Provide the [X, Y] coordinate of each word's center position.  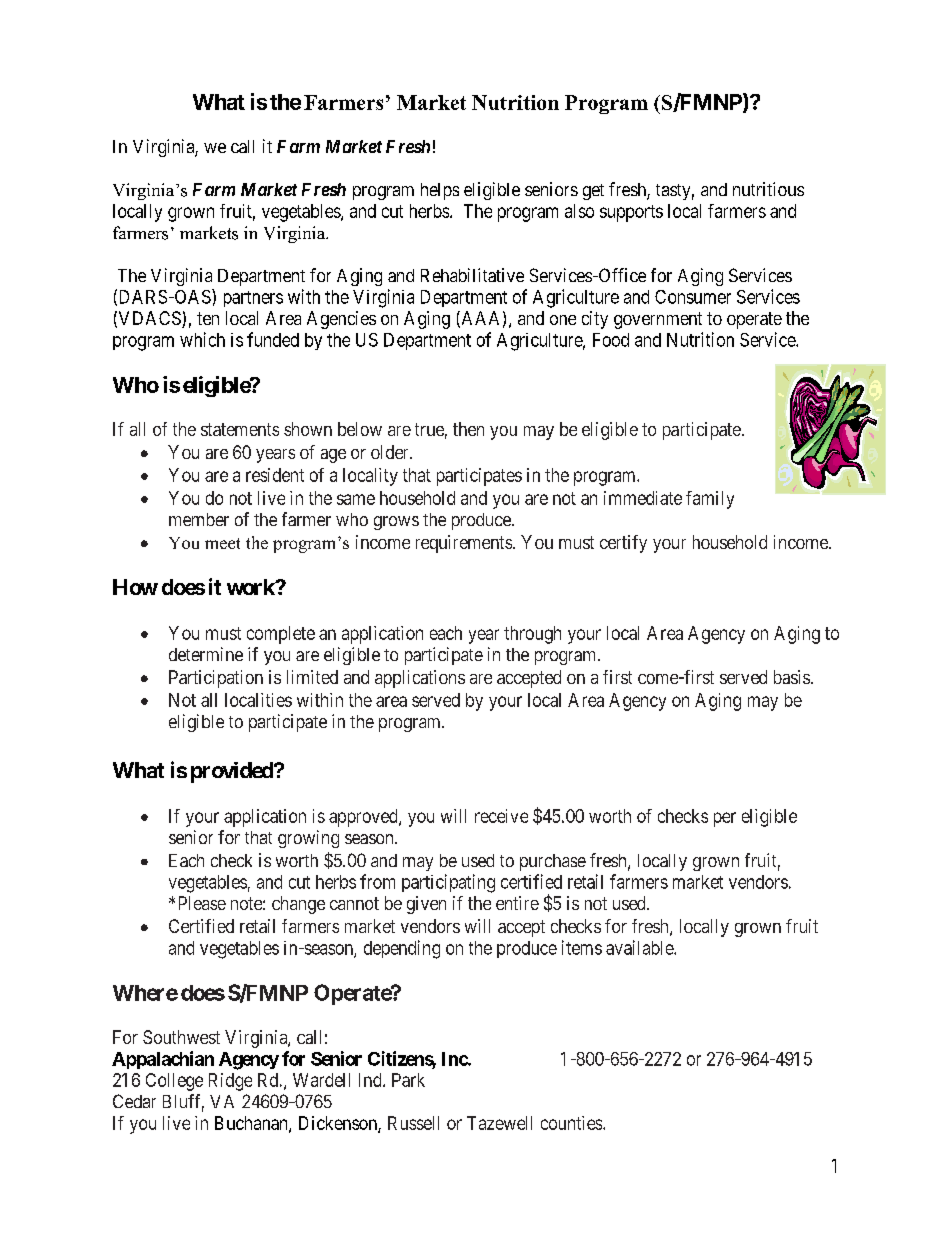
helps [440, 191]
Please [202, 903]
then [468, 429]
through [532, 635]
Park [408, 1080]
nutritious [768, 189]
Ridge [230, 1082]
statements [240, 429]
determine [206, 654]
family [710, 500]
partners [253, 299]
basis [792, 677]
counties [572, 1123]
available [640, 947]
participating [448, 883]
